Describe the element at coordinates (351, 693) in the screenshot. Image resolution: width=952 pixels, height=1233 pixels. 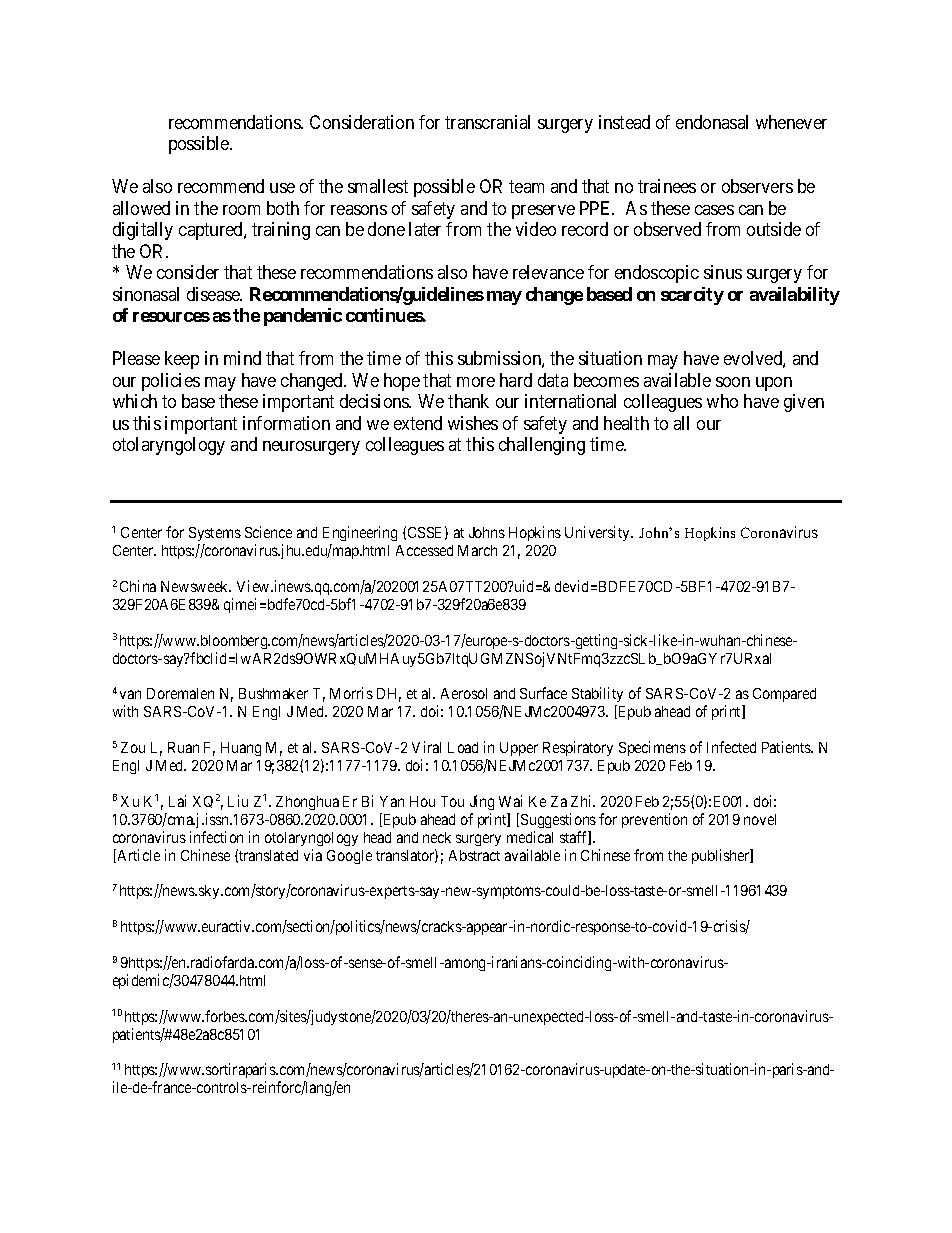
I see `Morris` at that location.
